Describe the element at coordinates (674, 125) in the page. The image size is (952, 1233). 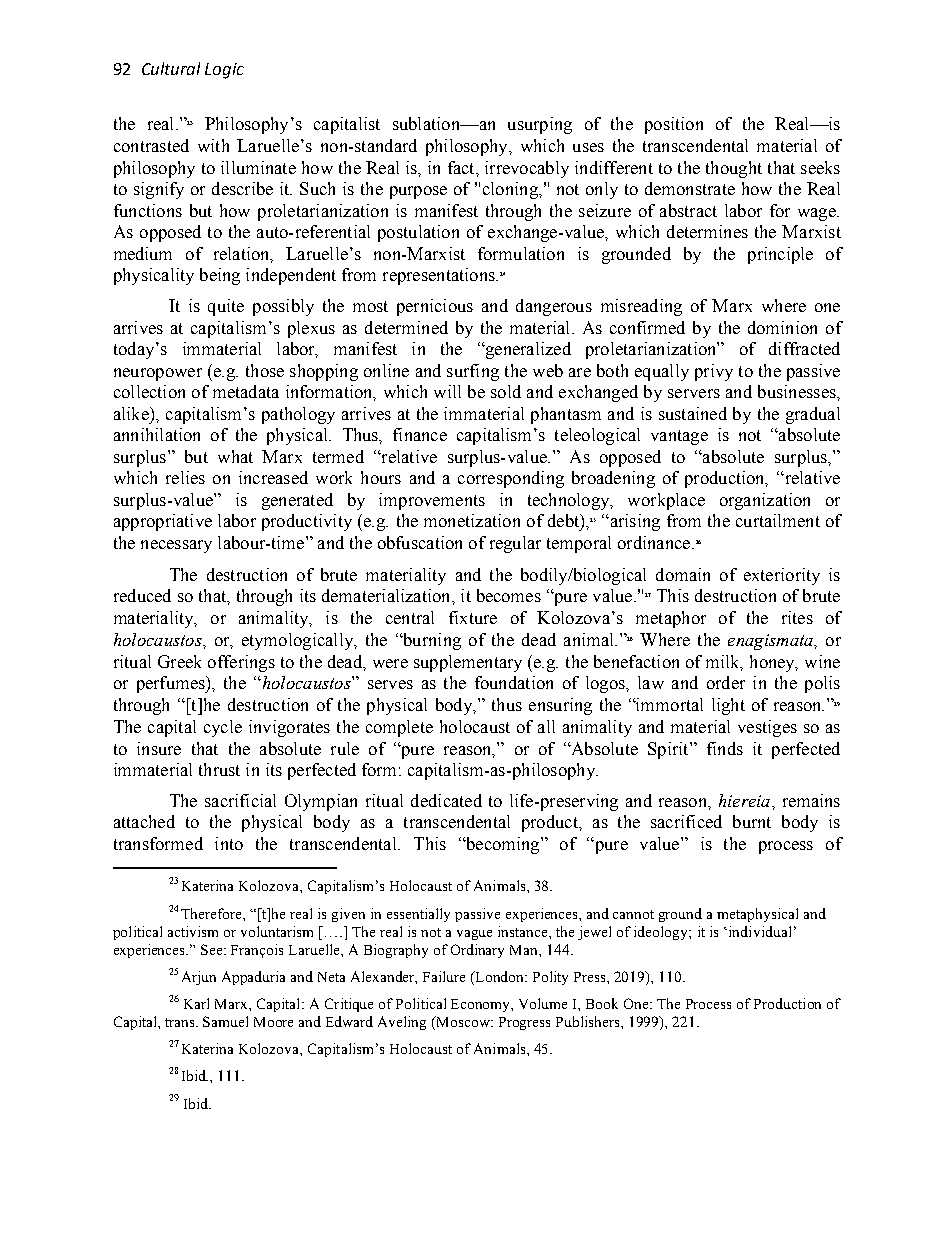
I see `position` at that location.
